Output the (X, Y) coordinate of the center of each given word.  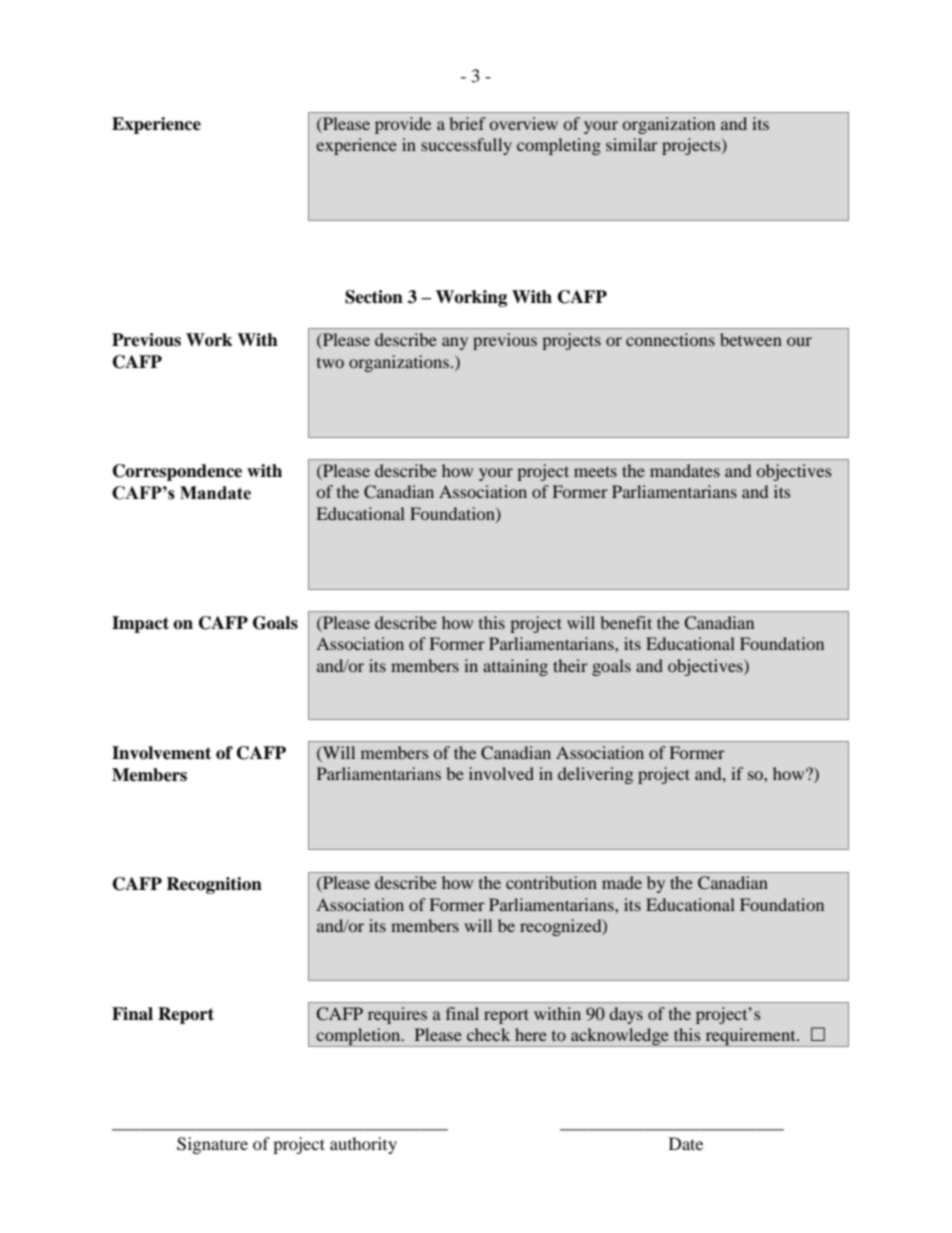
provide (403, 125)
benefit (626, 622)
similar (632, 144)
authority (363, 1145)
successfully (466, 146)
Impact (140, 624)
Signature (212, 1145)
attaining (515, 667)
